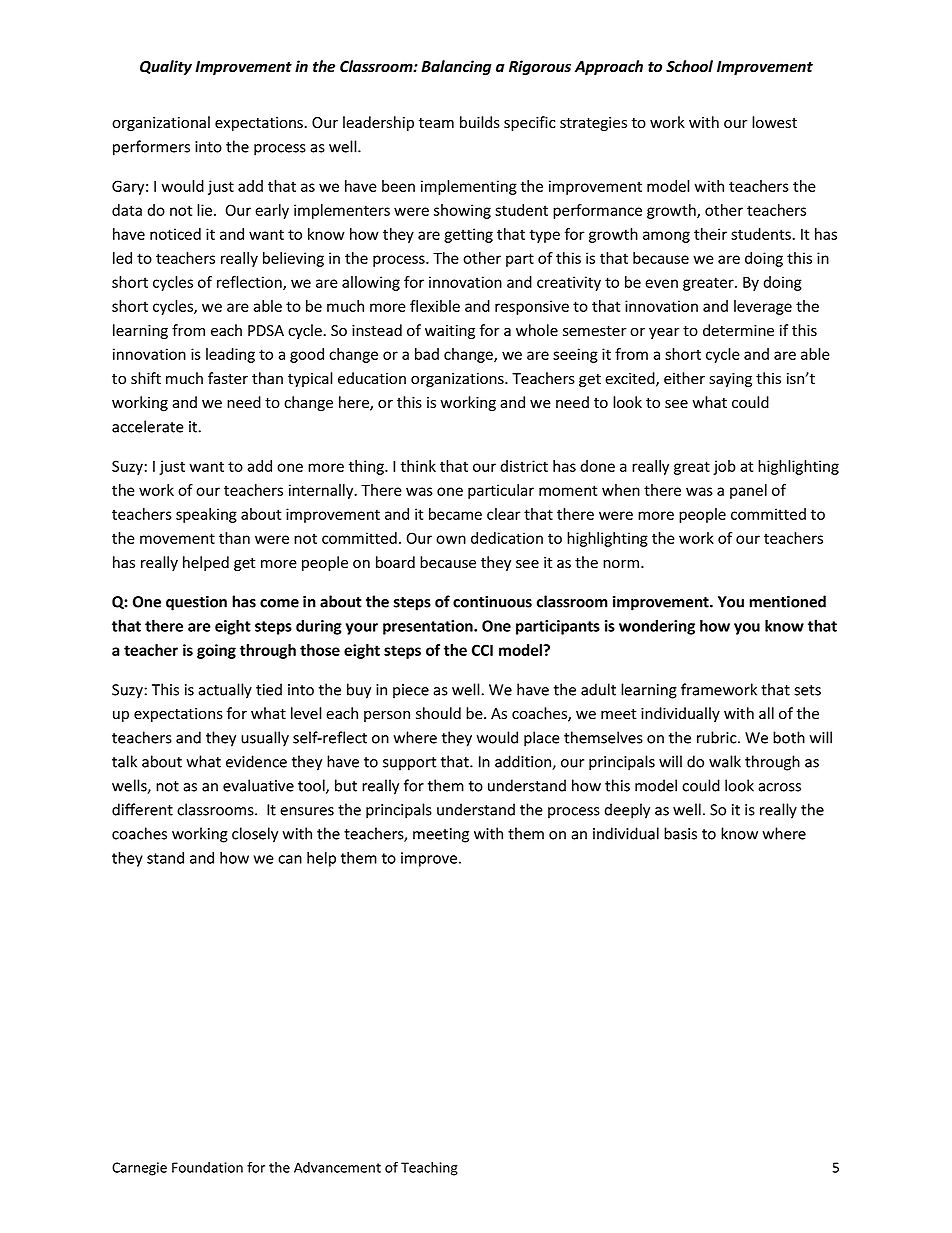 The width and height of the screenshot is (952, 1233). Describe the element at coordinates (418, 466) in the screenshot. I see `think` at that location.
